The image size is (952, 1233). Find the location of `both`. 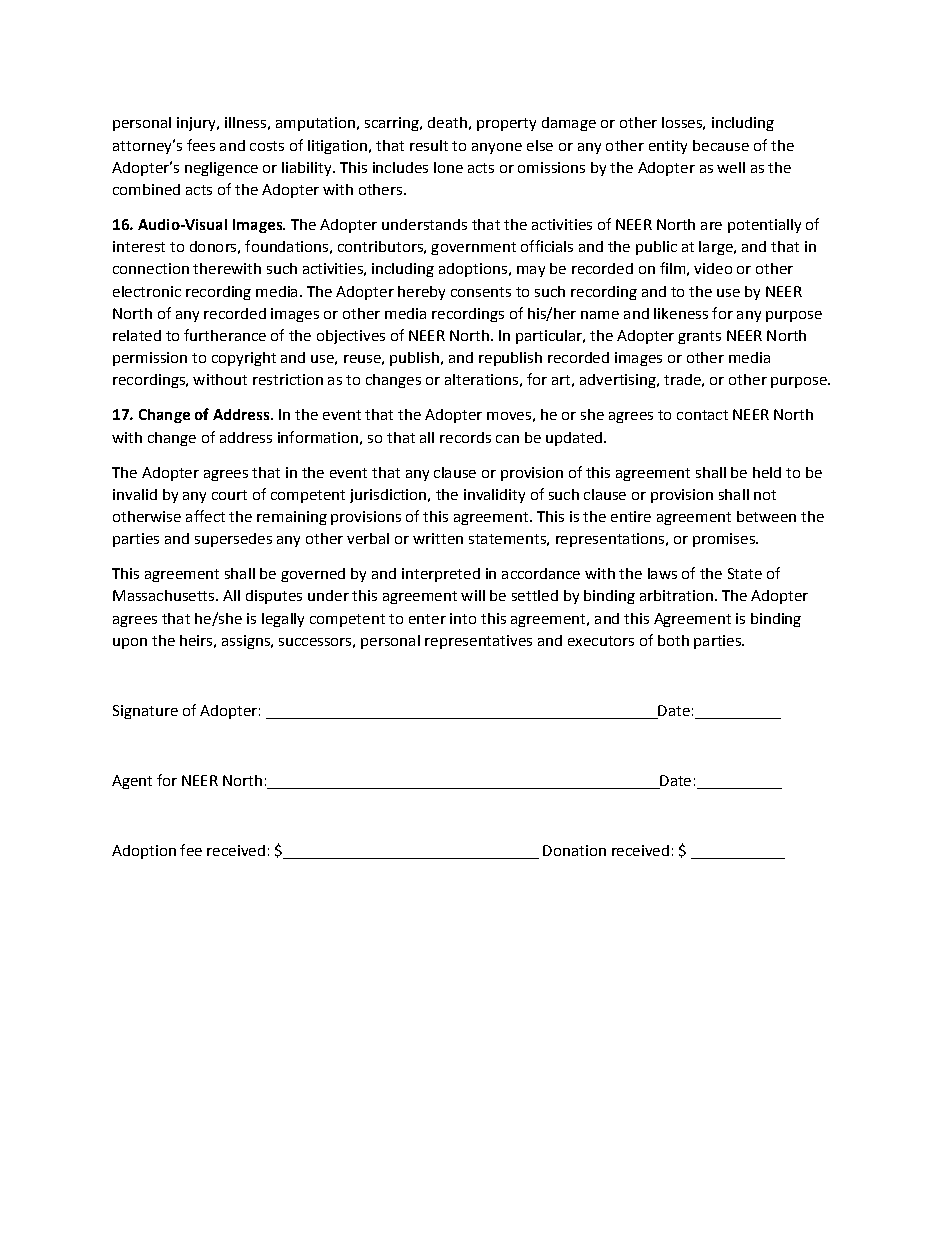

both is located at coordinates (673, 640).
